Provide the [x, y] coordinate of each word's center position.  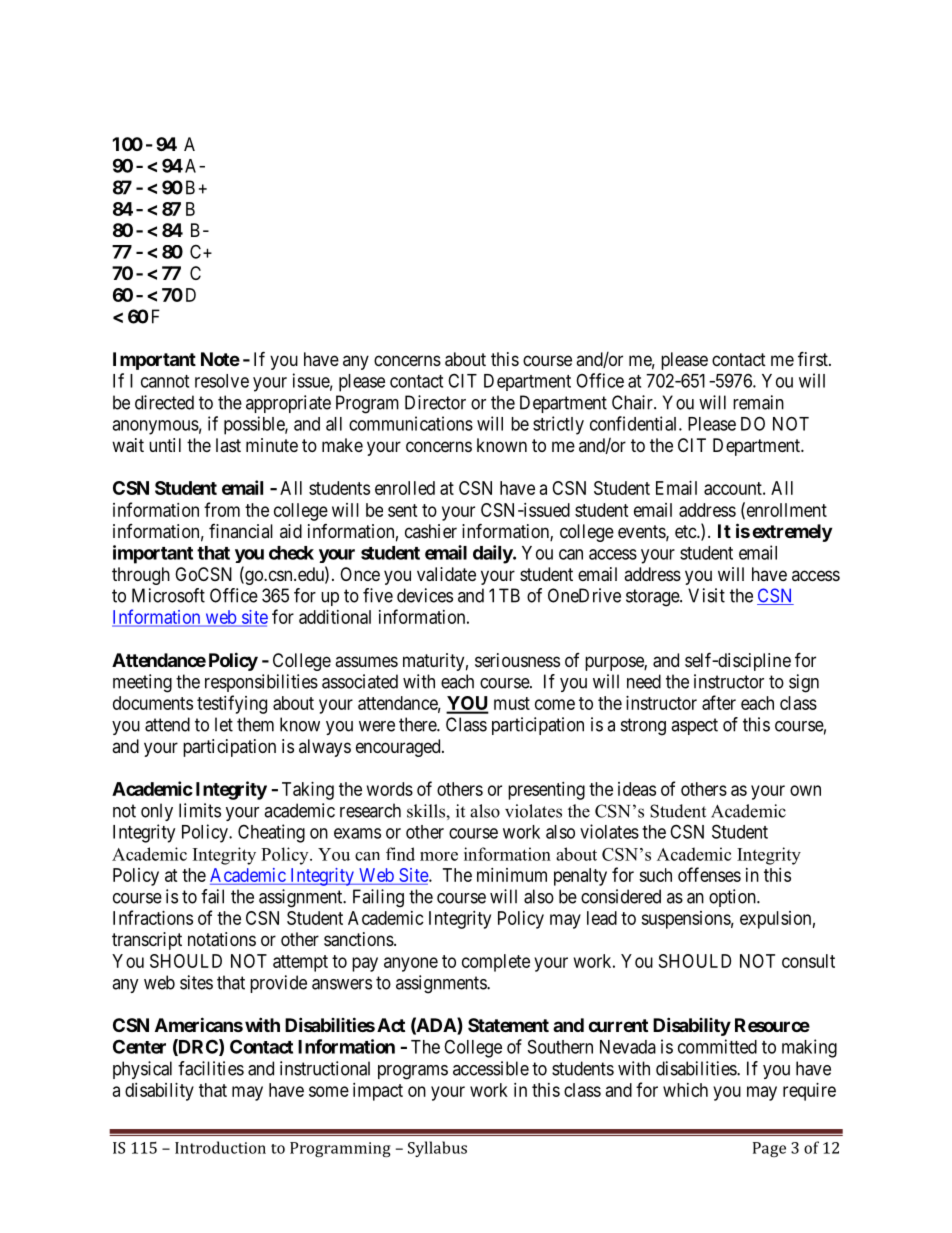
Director [435, 402]
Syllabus [437, 1149]
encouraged [399, 748]
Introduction [220, 1147]
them [255, 724]
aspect [694, 726]
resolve [222, 381]
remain [758, 402]
